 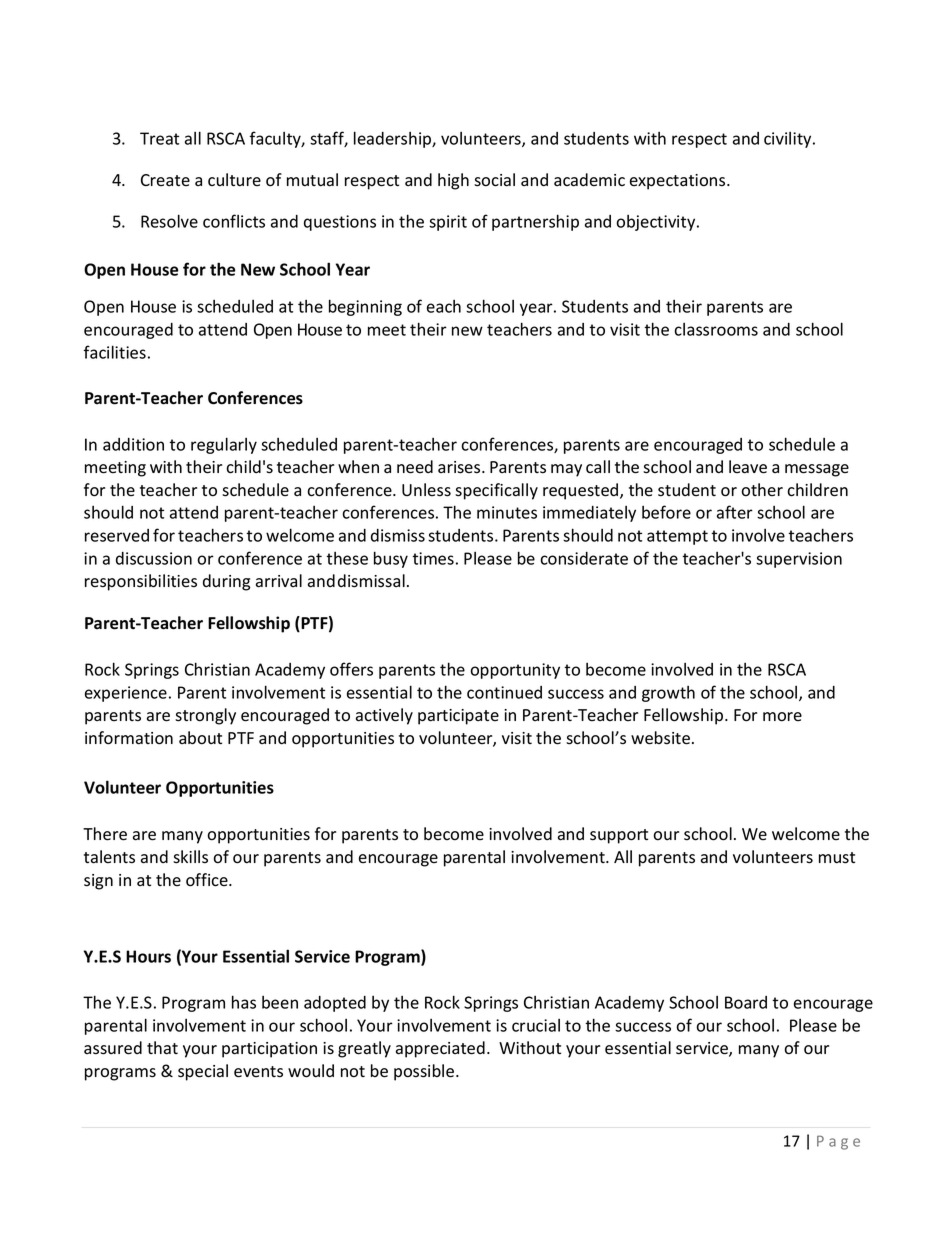 I want to click on appreciated, so click(x=440, y=1049).
